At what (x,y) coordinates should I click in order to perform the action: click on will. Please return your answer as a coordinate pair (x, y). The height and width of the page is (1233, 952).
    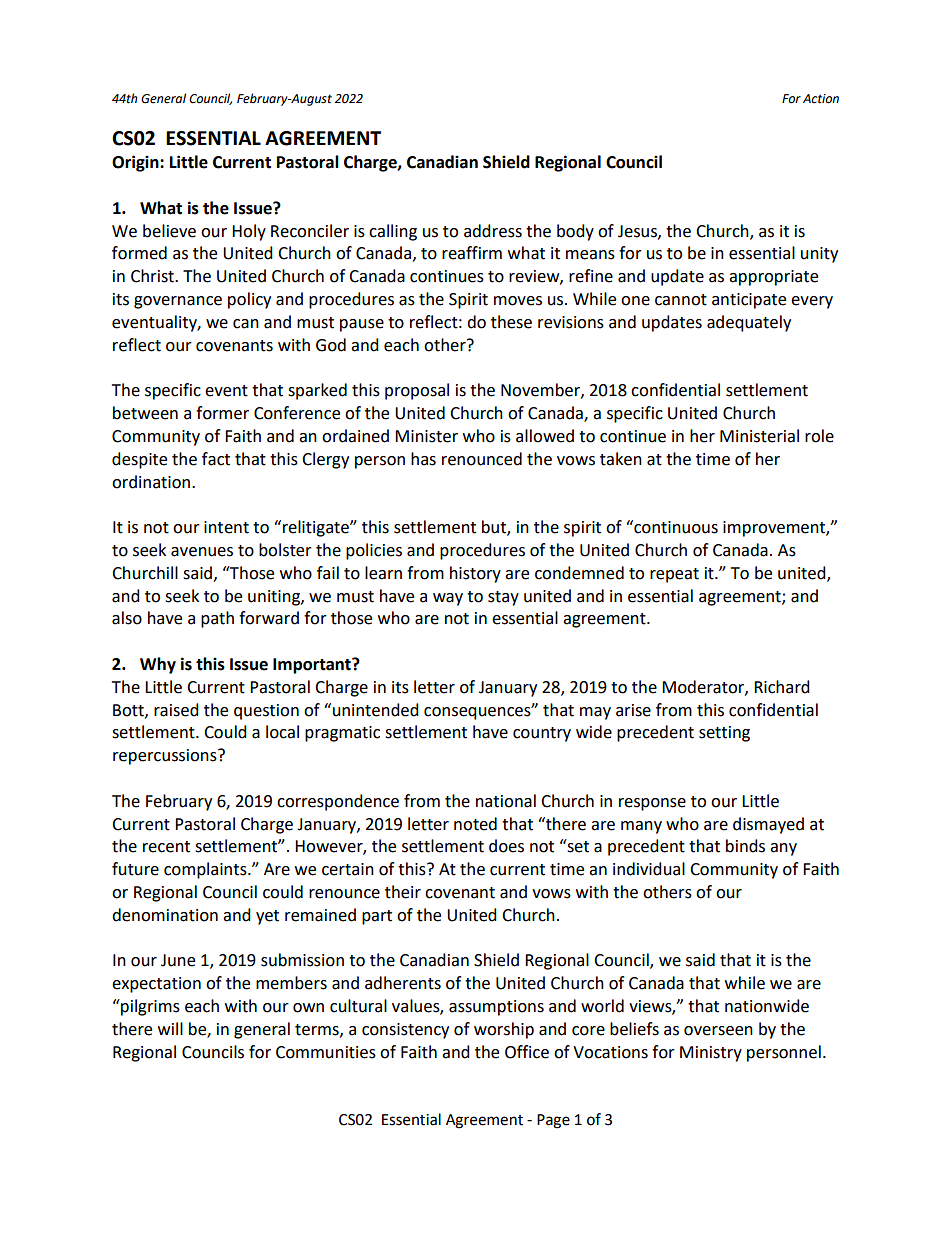
    Looking at the image, I should click on (170, 1028).
